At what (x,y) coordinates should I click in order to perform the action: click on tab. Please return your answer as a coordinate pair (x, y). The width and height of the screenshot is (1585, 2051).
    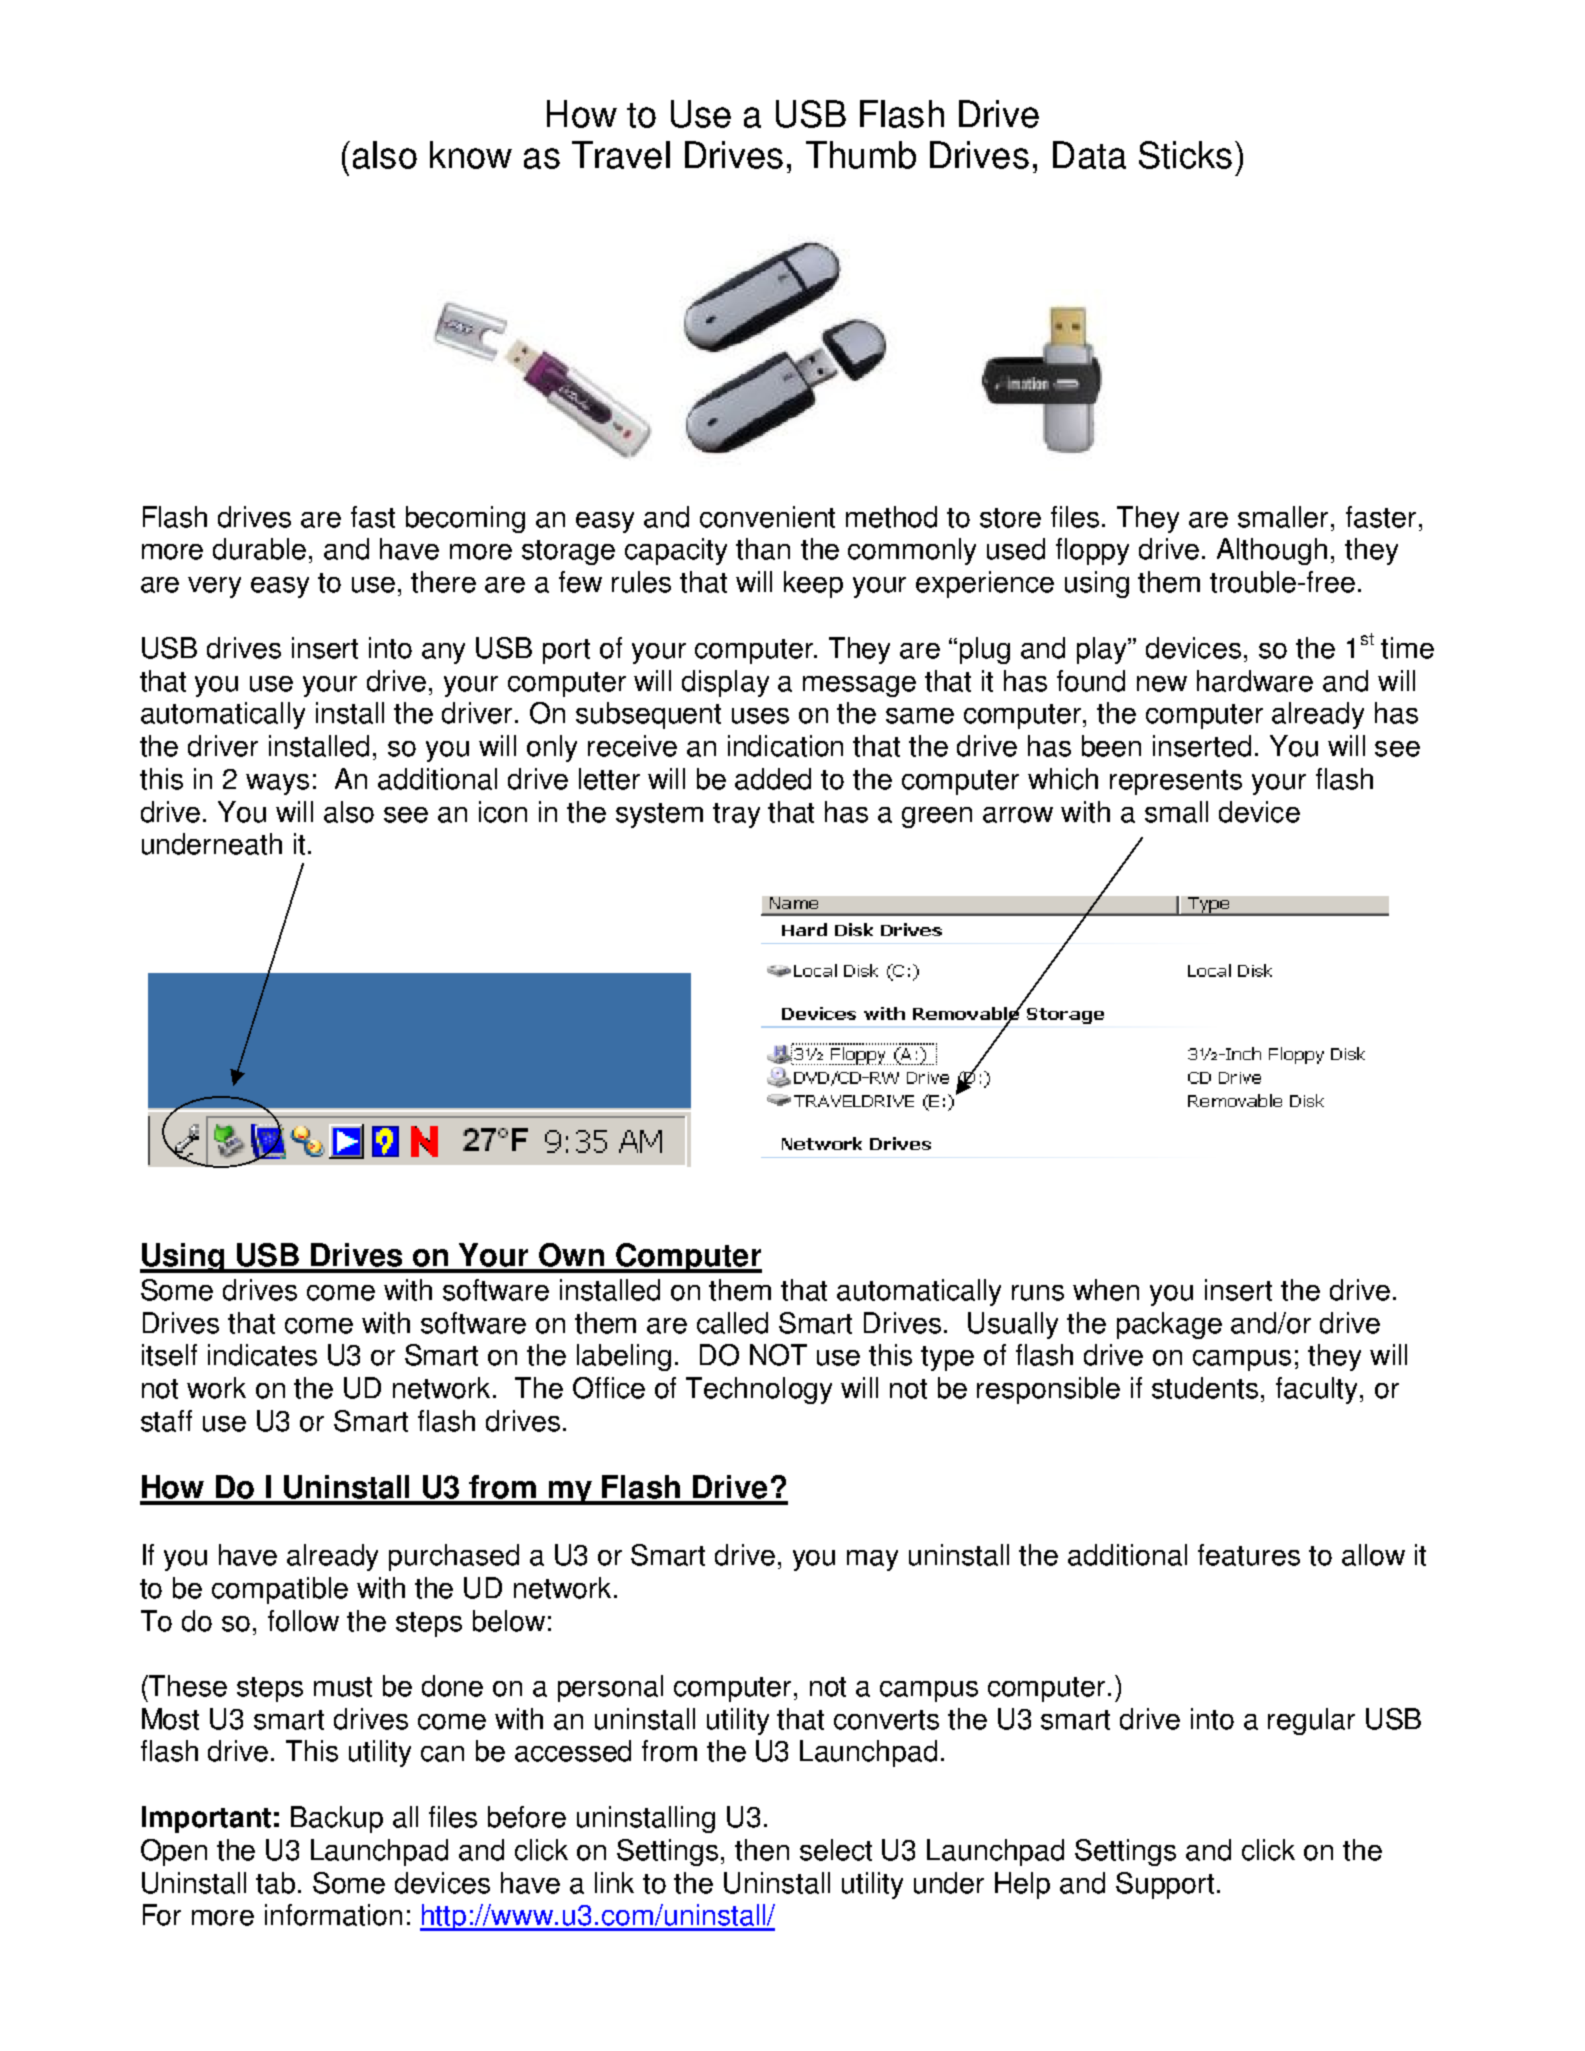
    Looking at the image, I should click on (275, 1883).
